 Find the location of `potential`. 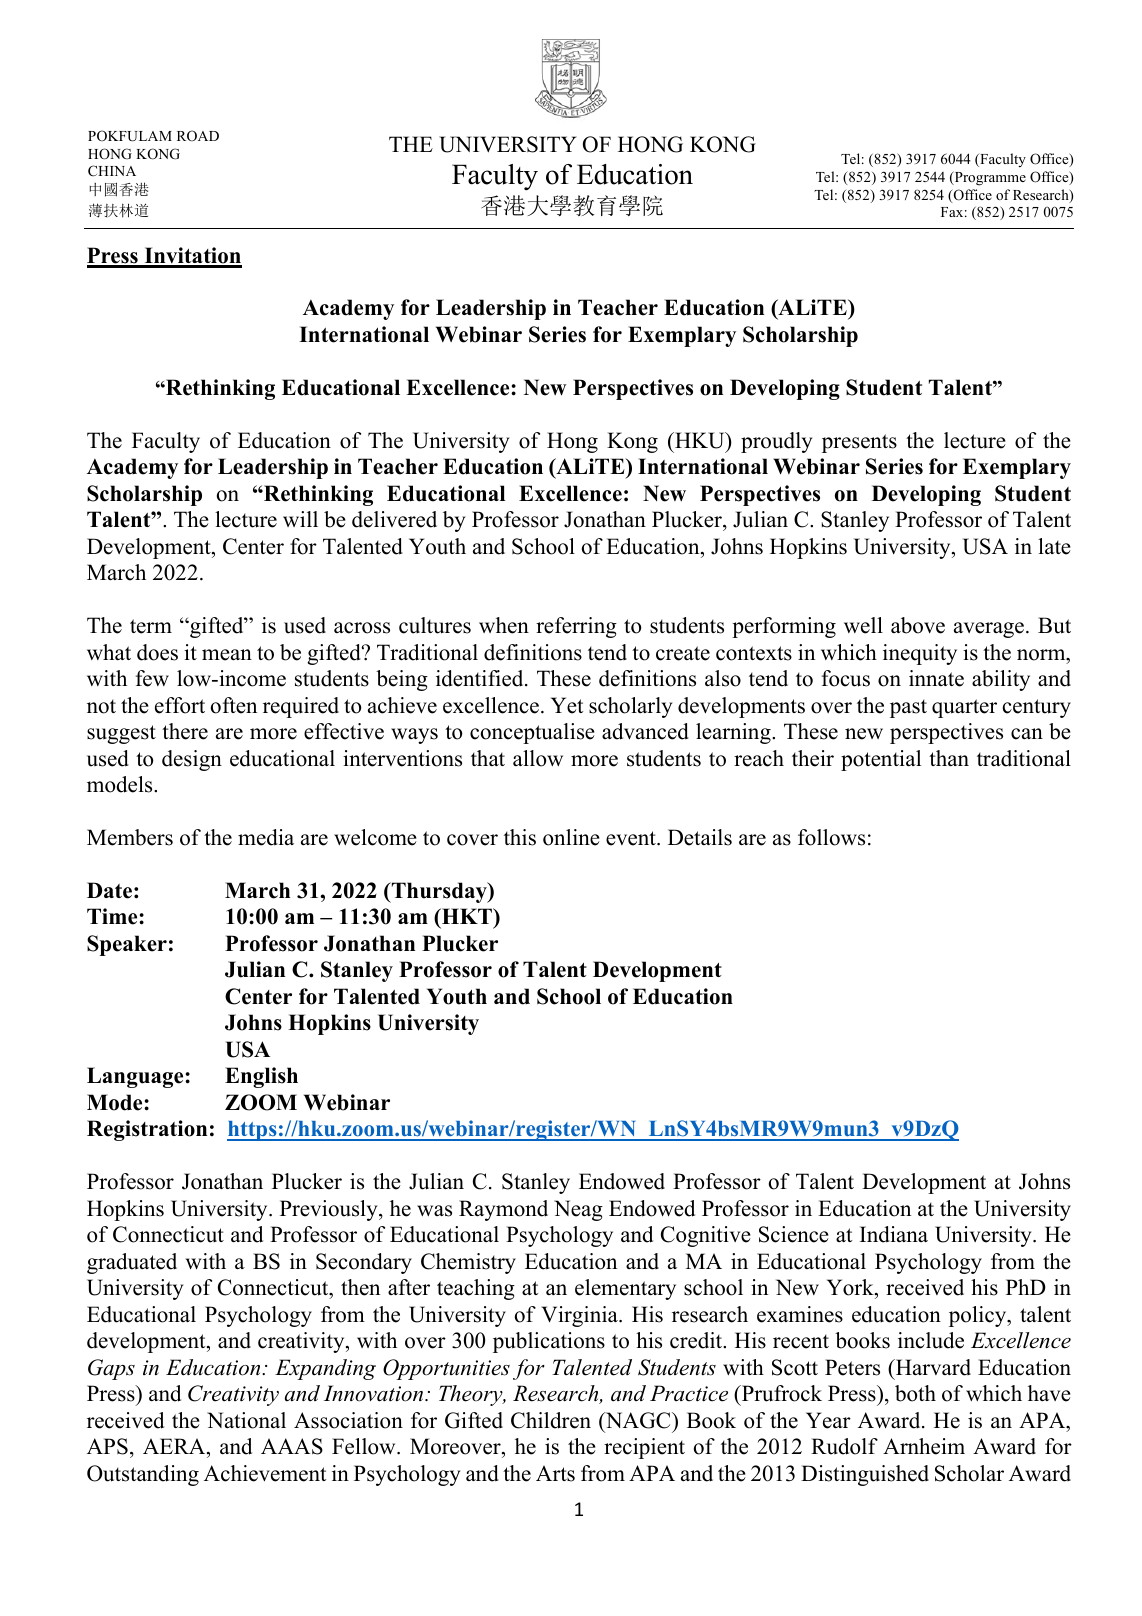

potential is located at coordinates (881, 760).
